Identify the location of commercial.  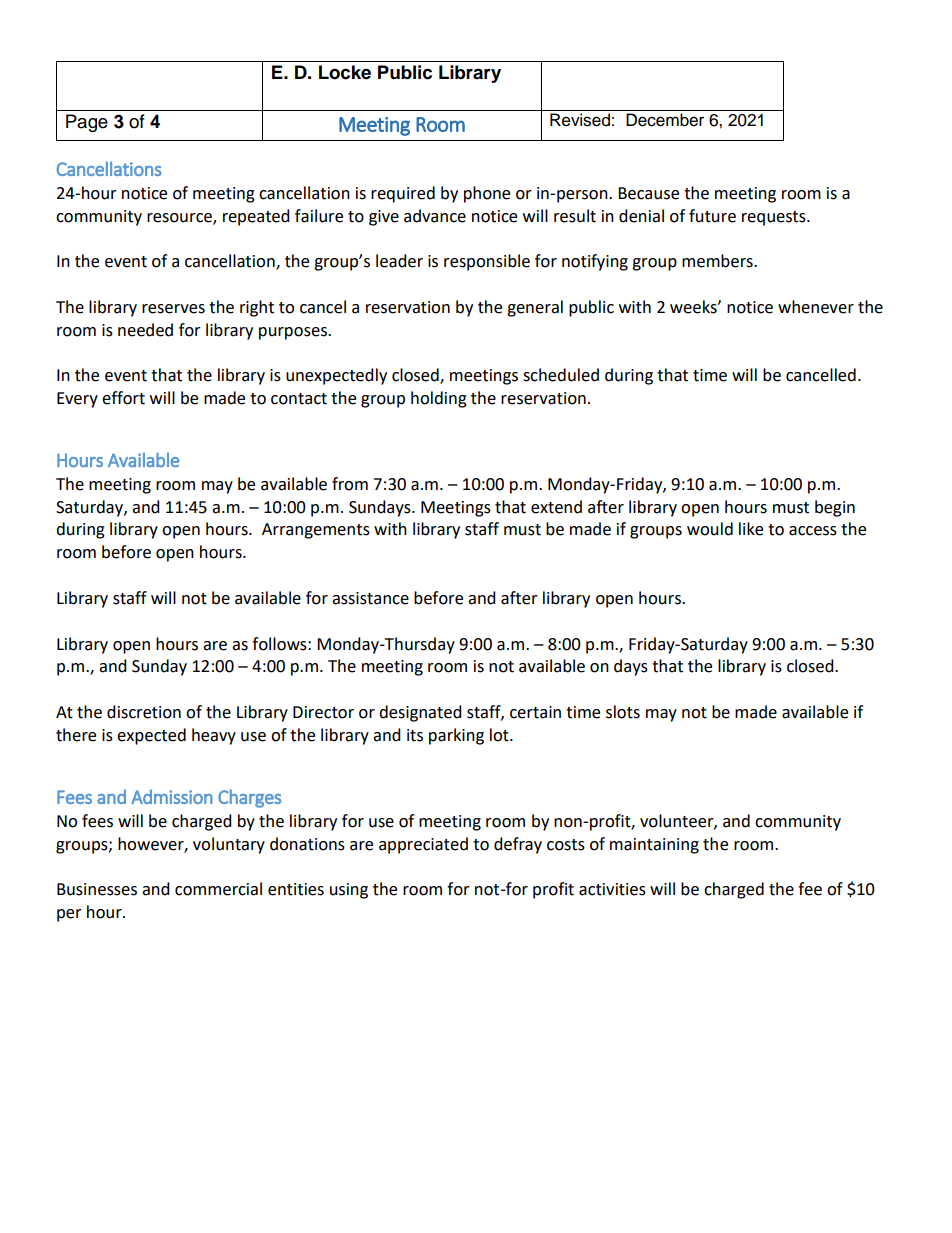
(218, 889).
